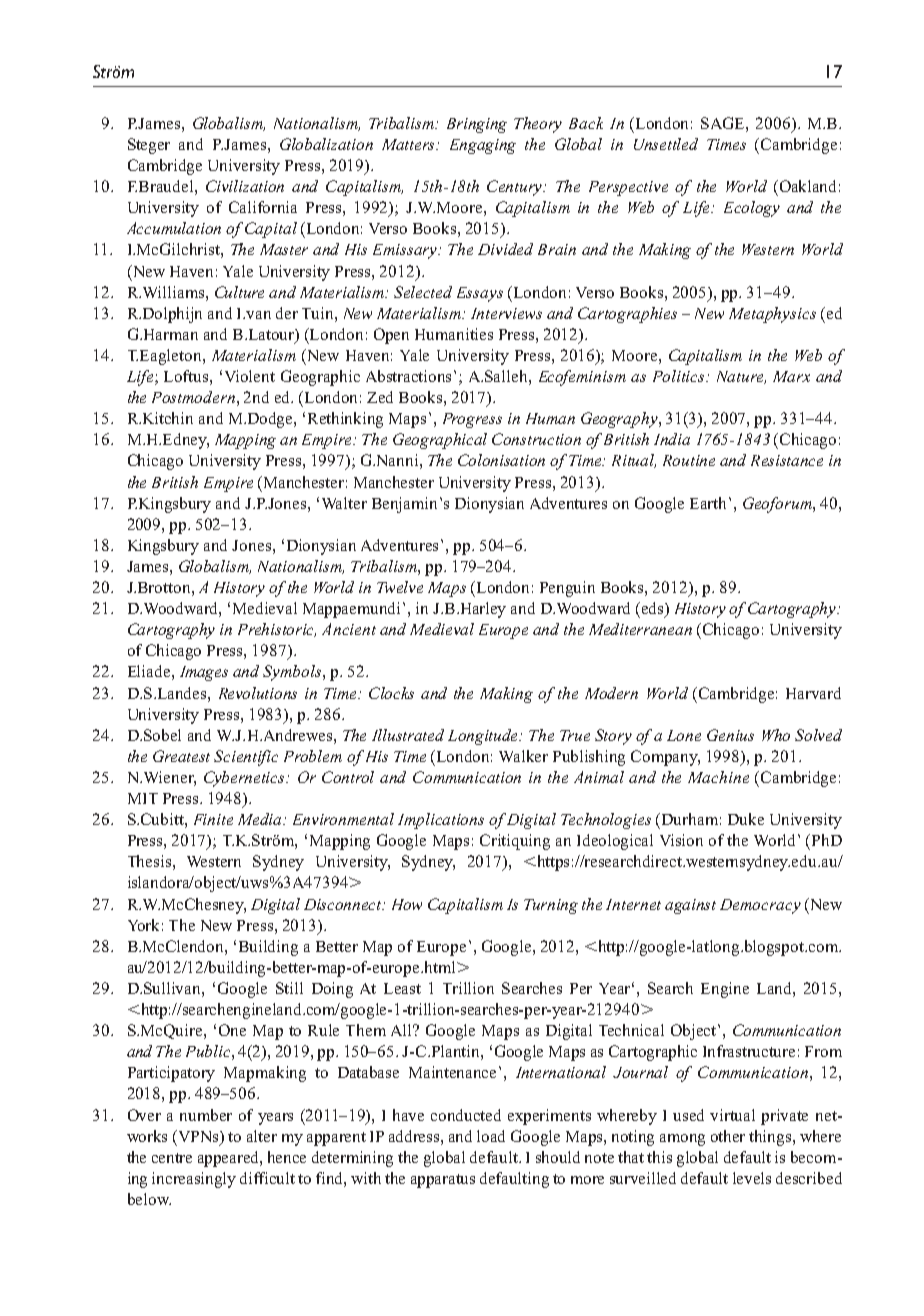  What do you see at coordinates (484, 737) in the screenshot?
I see `Longitude` at bounding box center [484, 737].
